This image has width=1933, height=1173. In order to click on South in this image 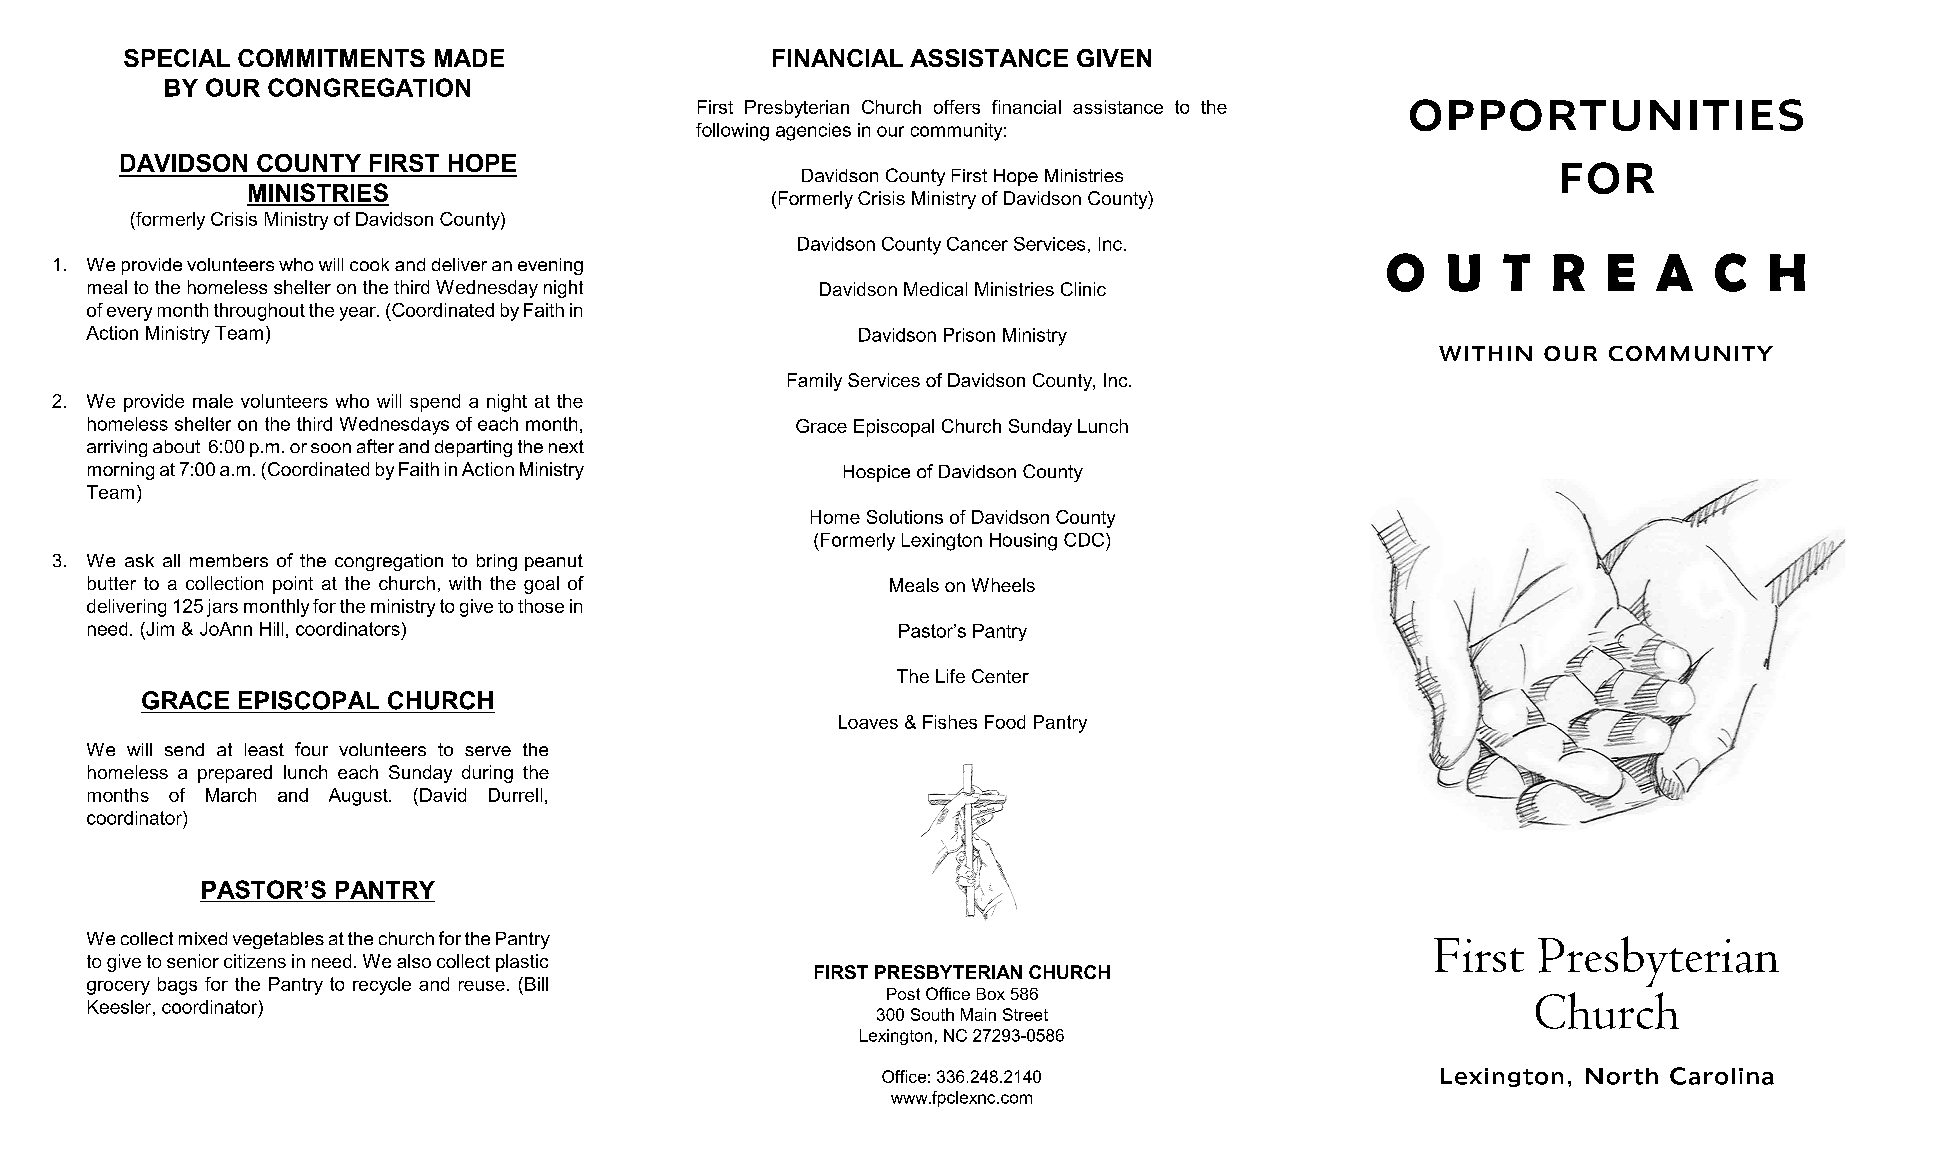, I will do `click(932, 1014)`.
